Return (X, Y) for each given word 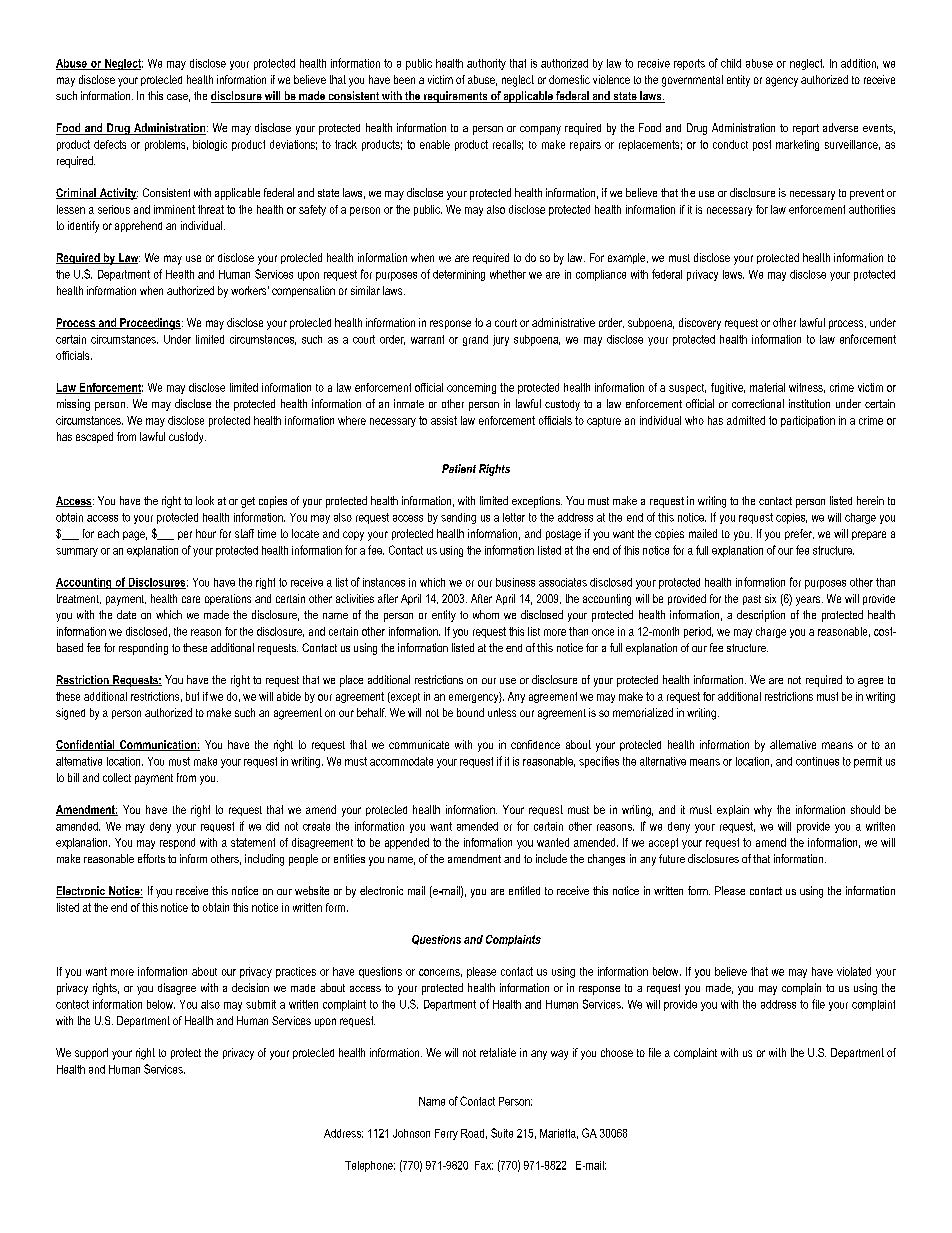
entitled (524, 890)
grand (475, 340)
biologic (210, 145)
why (763, 811)
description (761, 616)
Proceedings (150, 324)
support (91, 1053)
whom (486, 614)
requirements (456, 97)
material (767, 387)
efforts (151, 858)
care (191, 599)
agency (782, 82)
